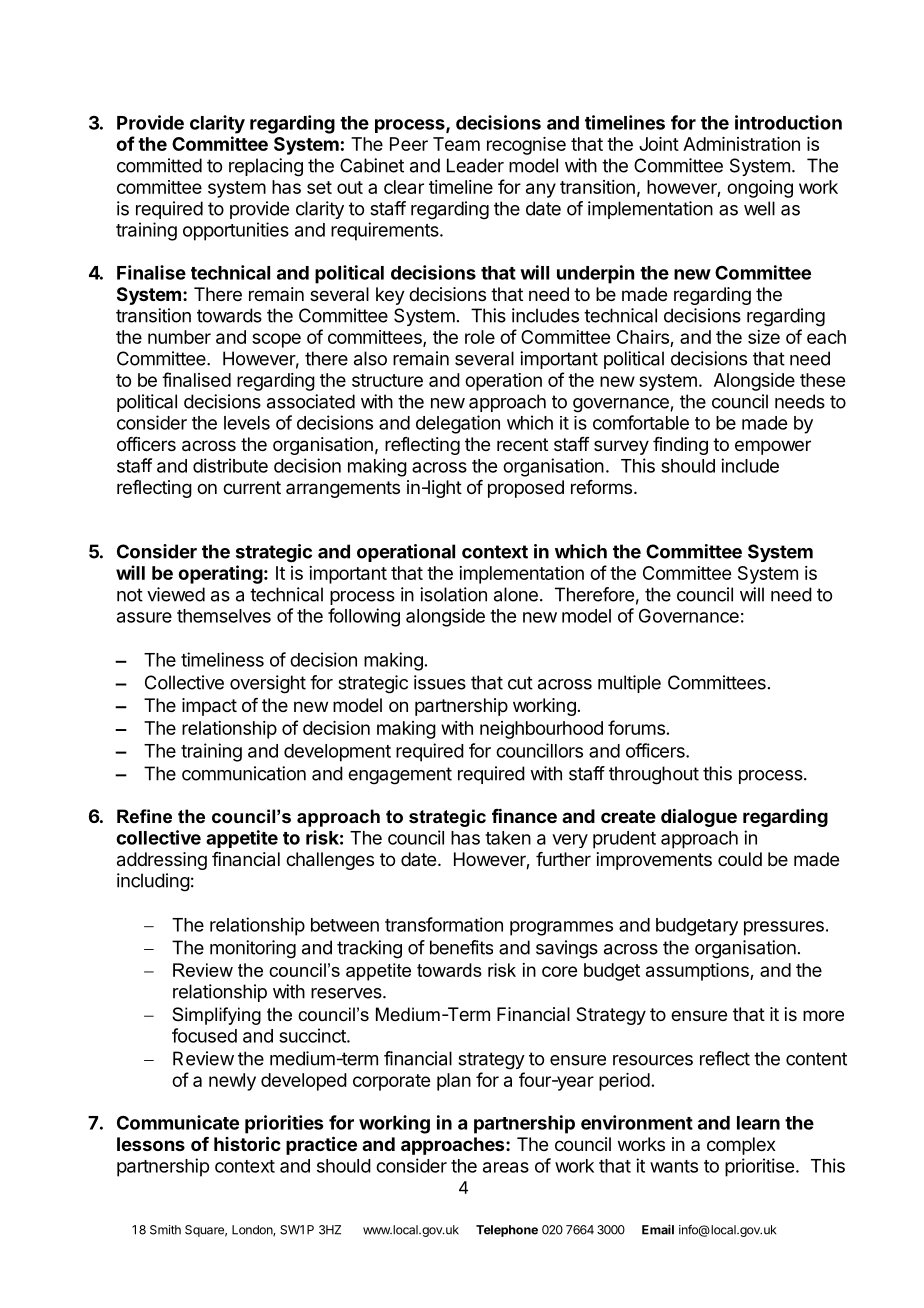 The width and height of the screenshot is (924, 1308). I want to click on Administration, so click(741, 144).
